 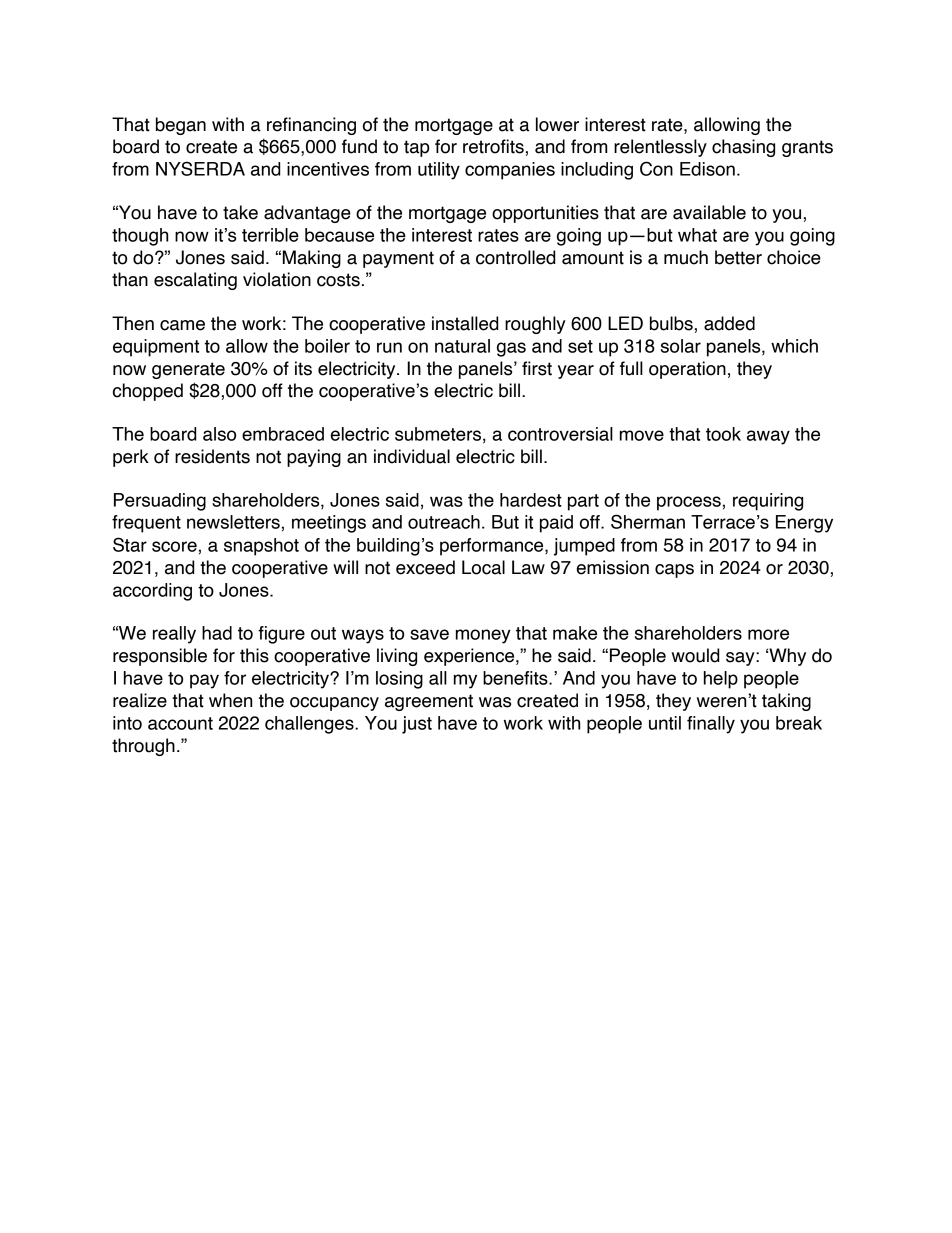 What do you see at coordinates (723, 434) in the page?
I see `took` at bounding box center [723, 434].
